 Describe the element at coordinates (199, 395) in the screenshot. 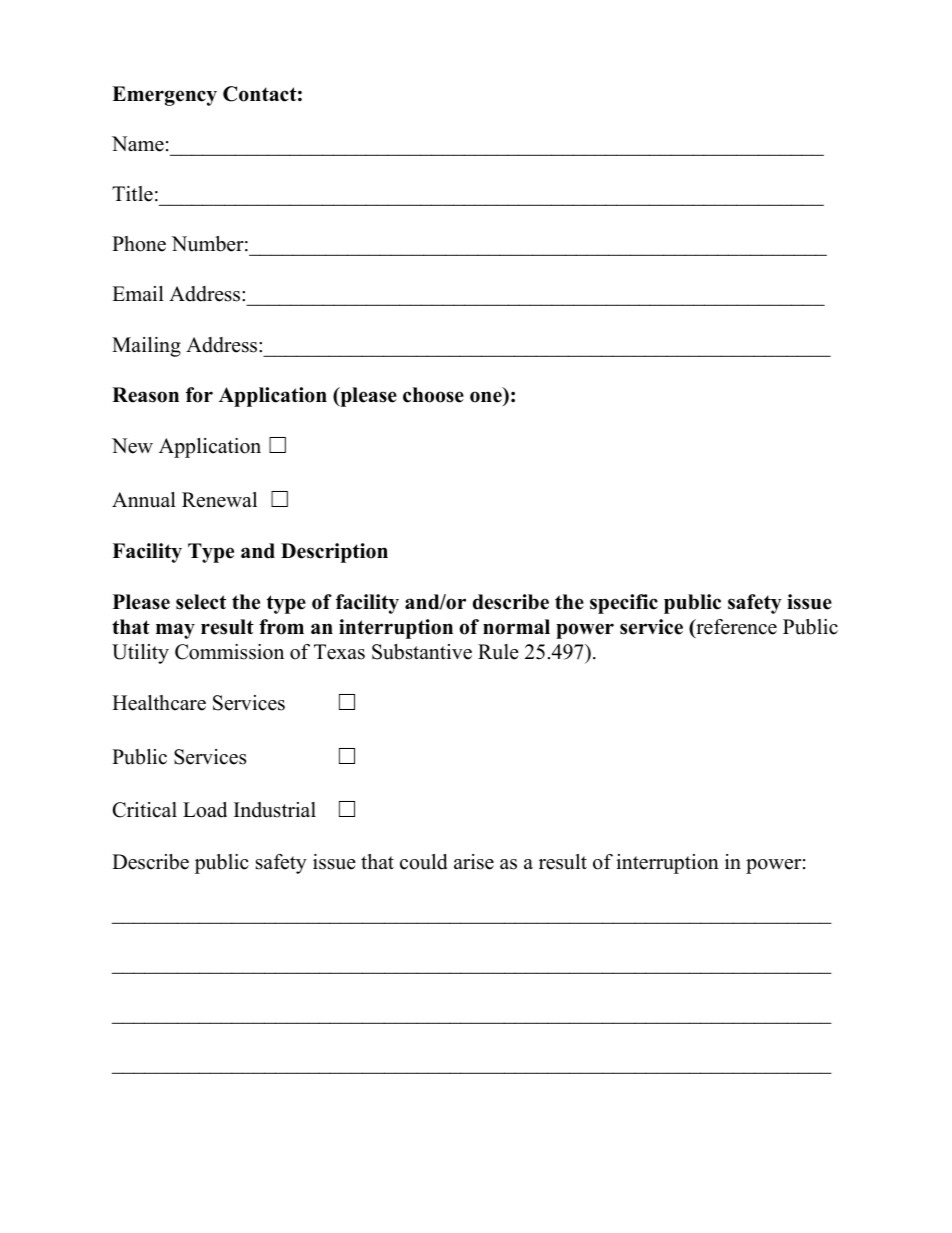

I see `for` at that location.
